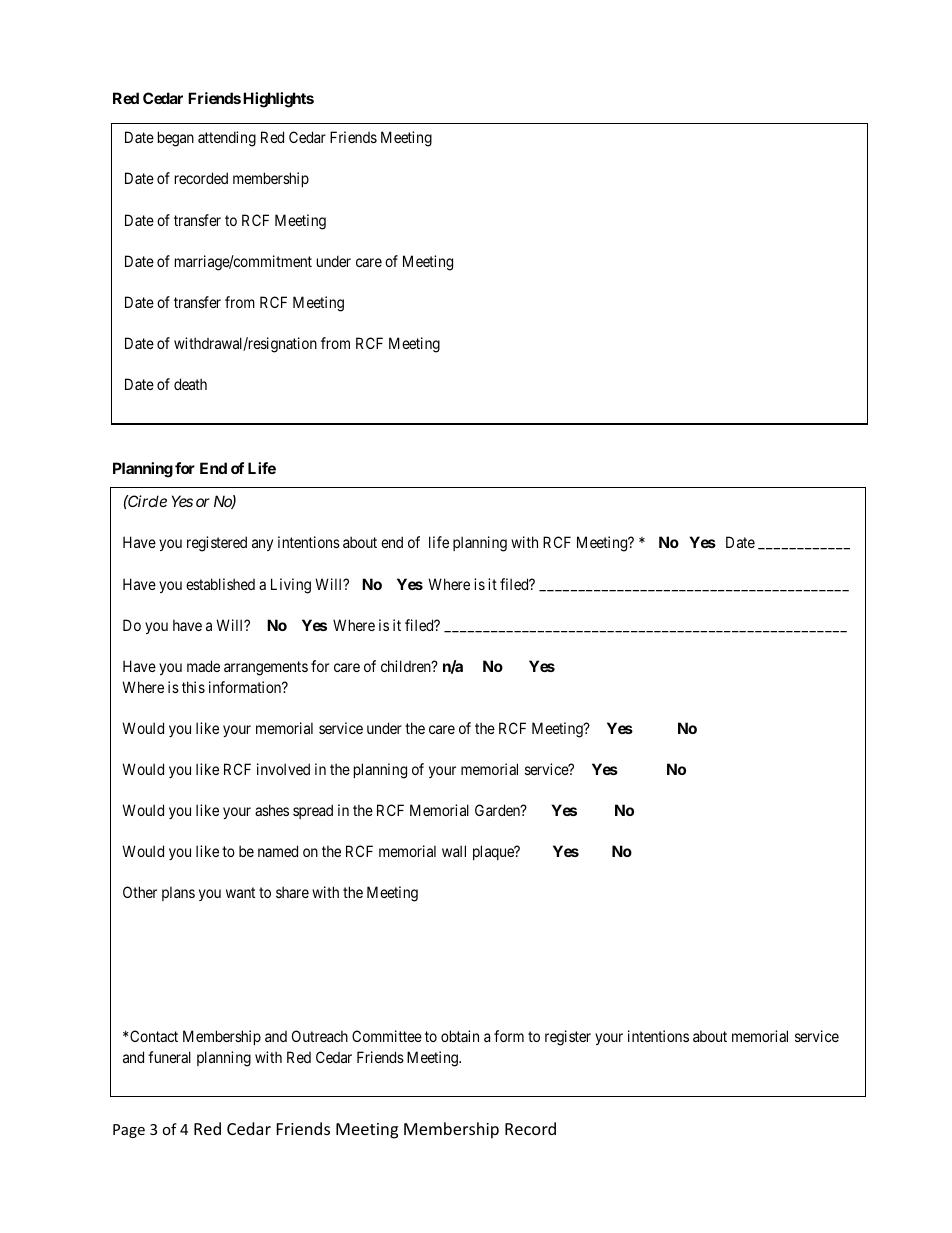  What do you see at coordinates (291, 586) in the screenshot?
I see `Living` at bounding box center [291, 586].
